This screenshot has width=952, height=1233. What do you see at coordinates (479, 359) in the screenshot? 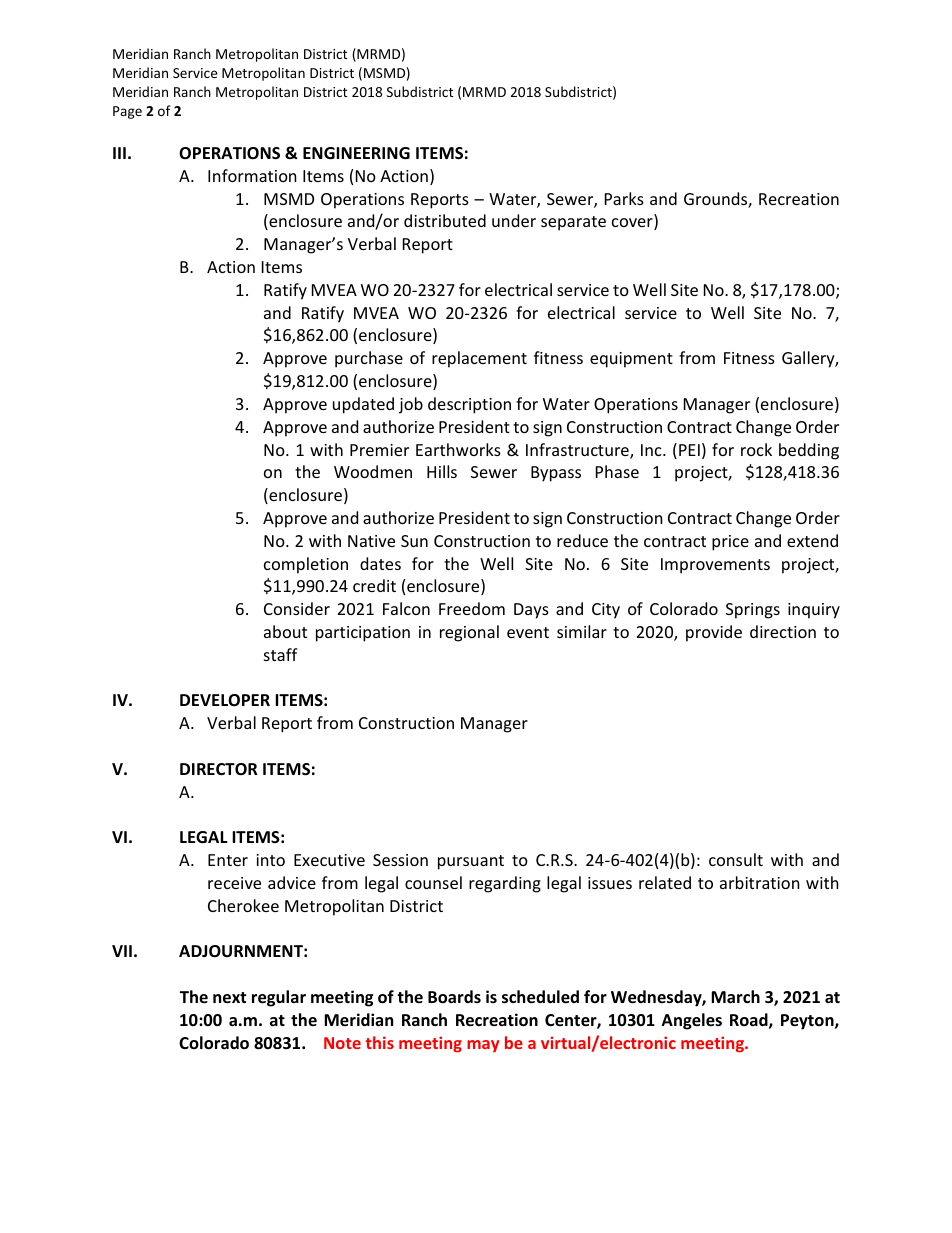
I see `replacement` at bounding box center [479, 359].
